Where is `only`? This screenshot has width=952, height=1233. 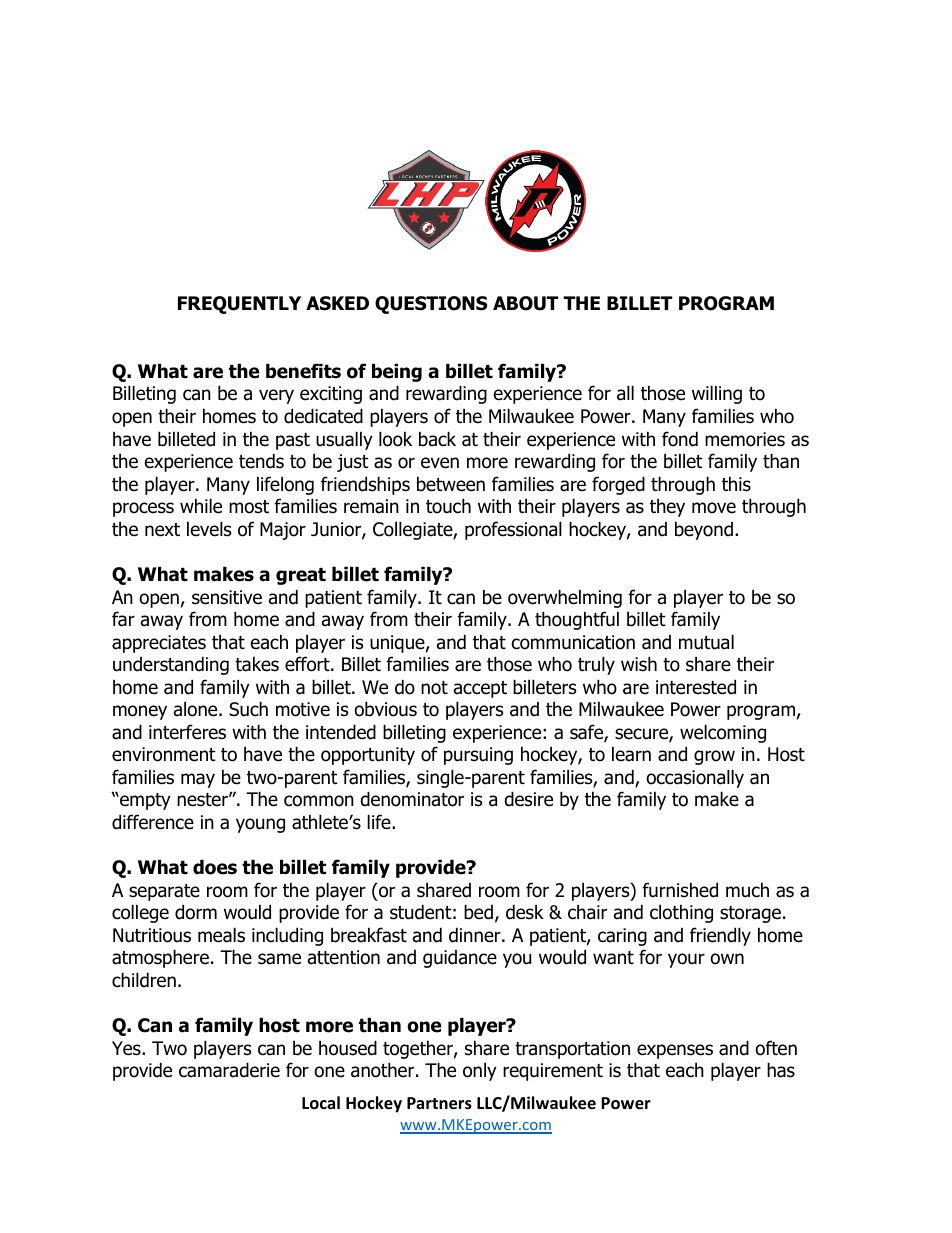 only is located at coordinates (480, 1071).
